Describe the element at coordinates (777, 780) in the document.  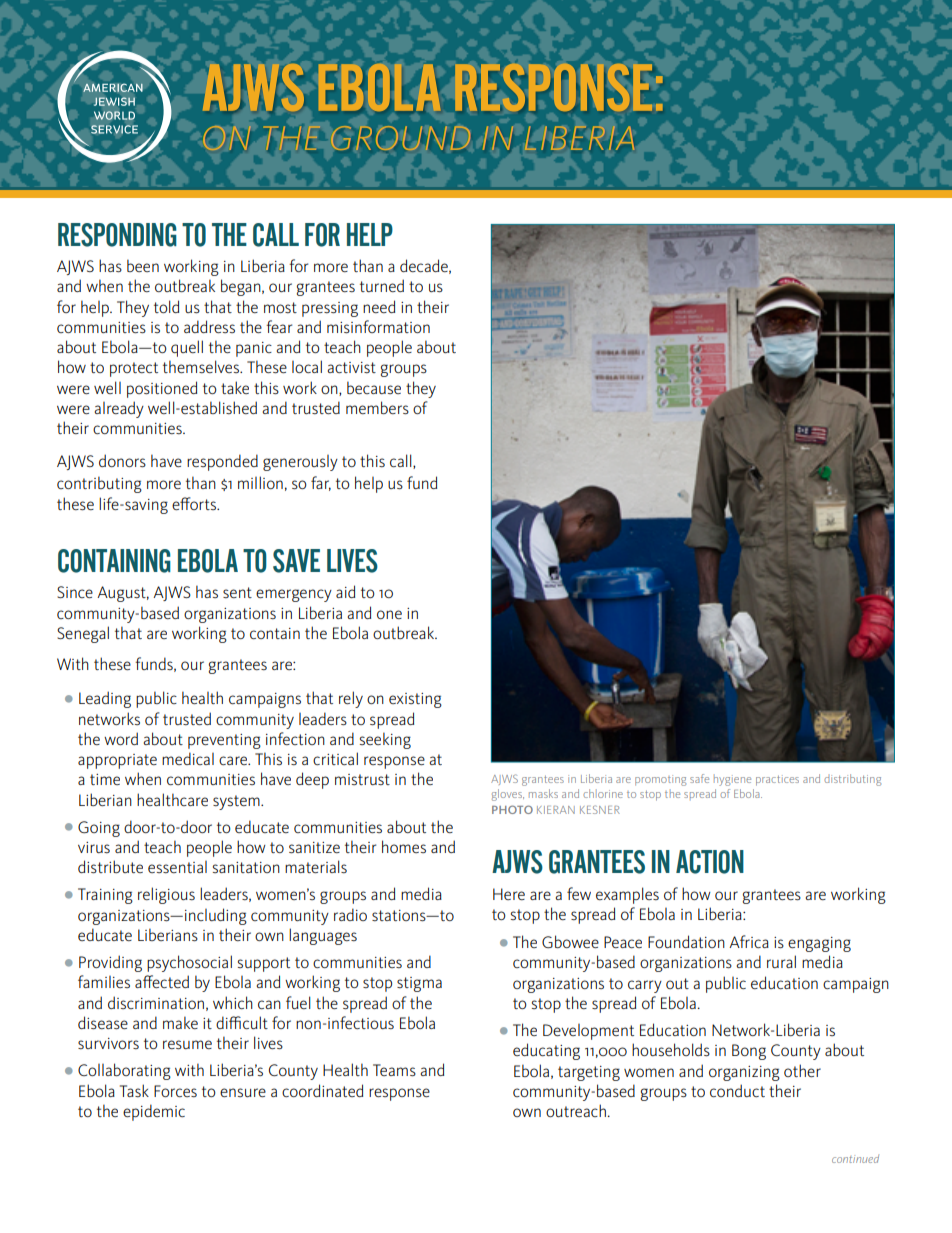
I see `practices` at that location.
